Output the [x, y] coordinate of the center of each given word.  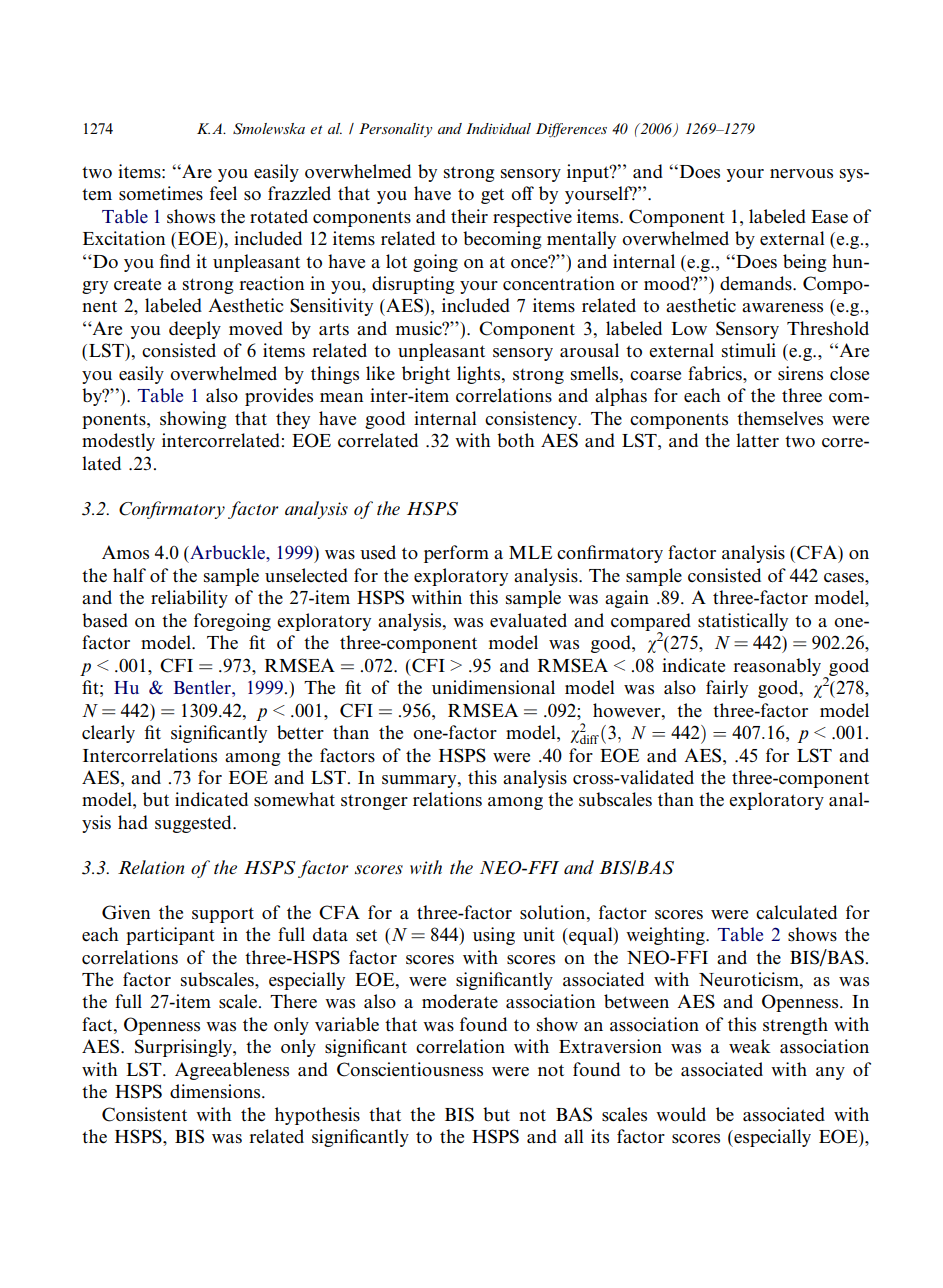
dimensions [216, 1091]
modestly [118, 442]
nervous [801, 174]
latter [757, 440]
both [516, 440]
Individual [498, 128]
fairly [727, 689]
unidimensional [493, 687]
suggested [194, 824]
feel [223, 193]
